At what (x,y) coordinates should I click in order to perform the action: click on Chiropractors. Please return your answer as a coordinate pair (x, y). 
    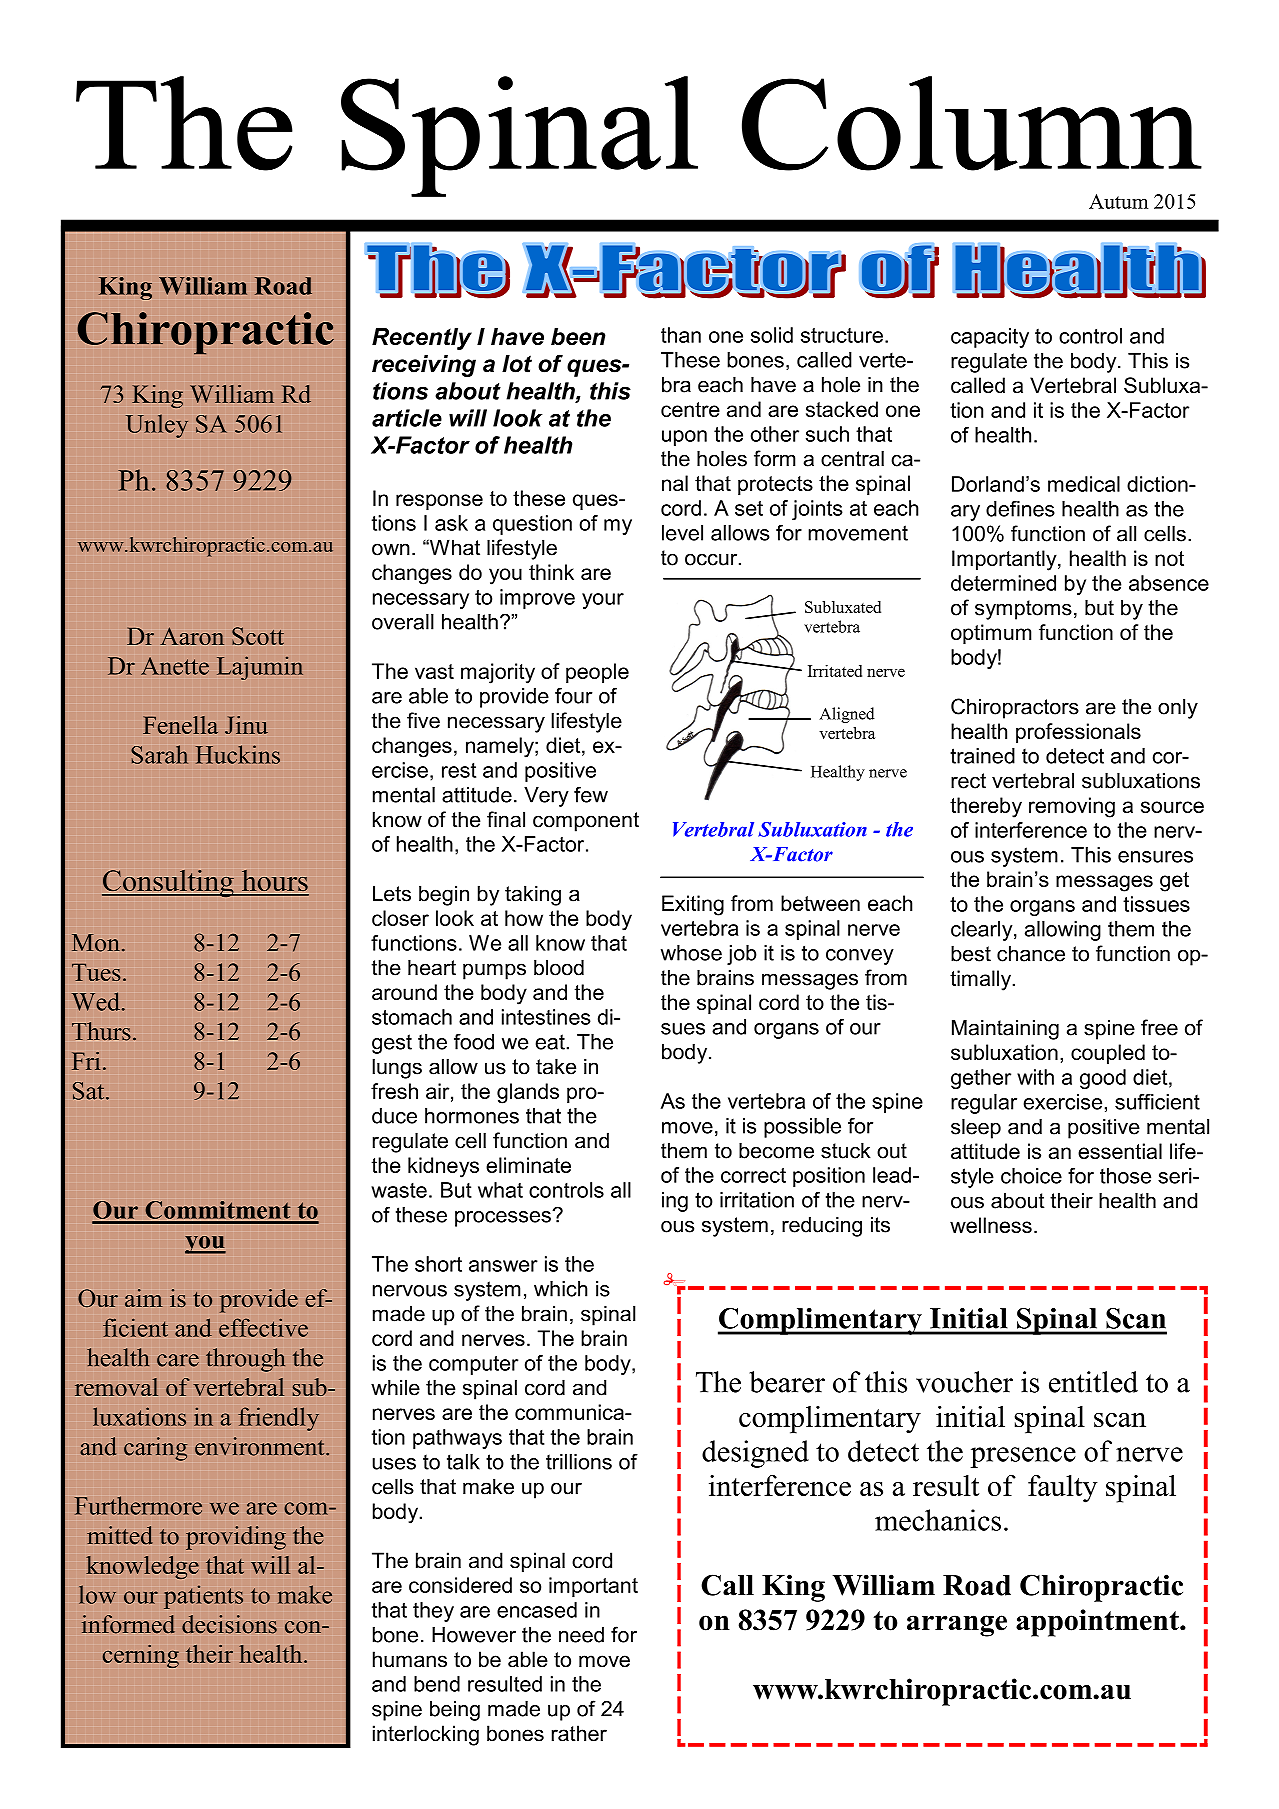
    Looking at the image, I should click on (1015, 708).
